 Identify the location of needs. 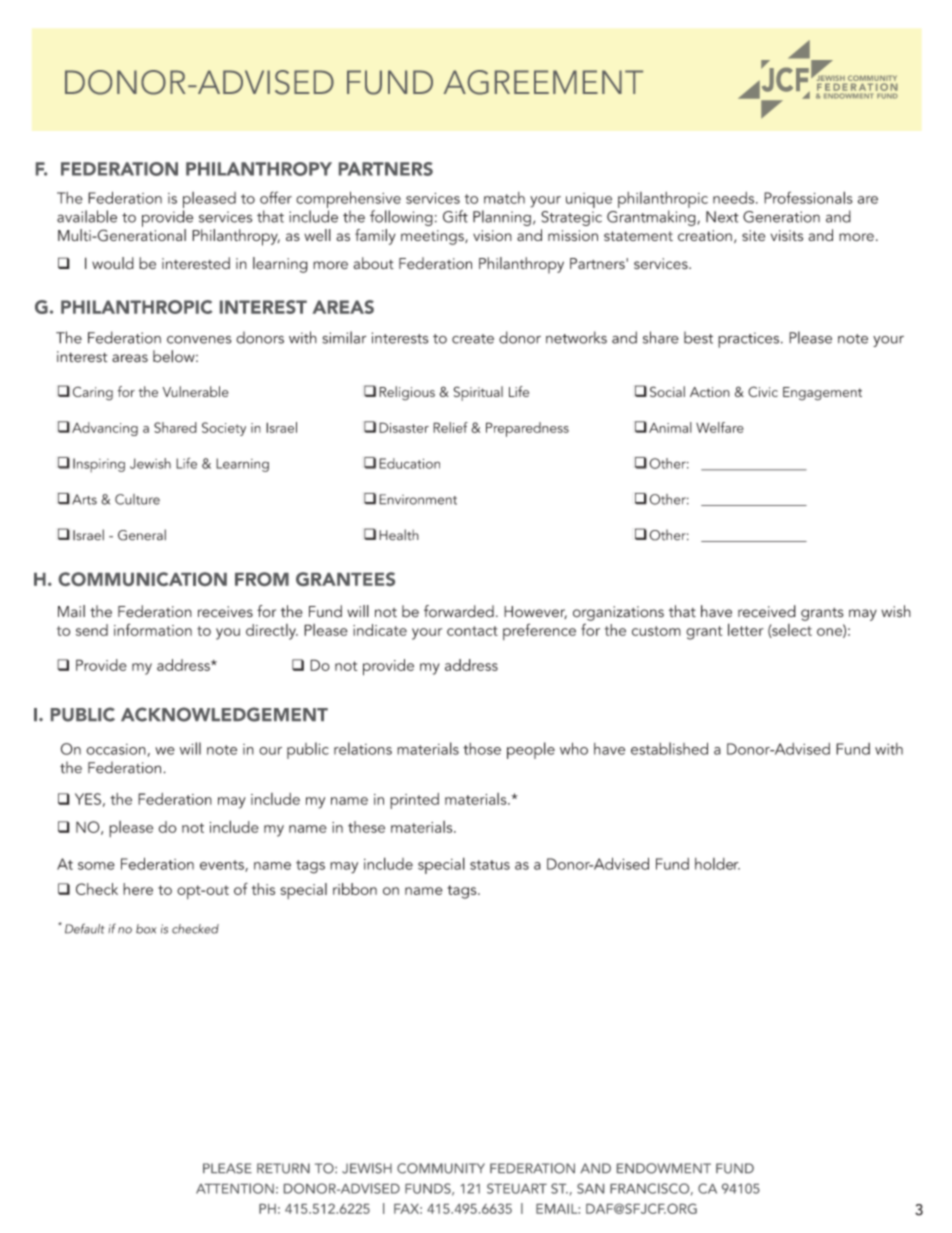
(735, 198).
